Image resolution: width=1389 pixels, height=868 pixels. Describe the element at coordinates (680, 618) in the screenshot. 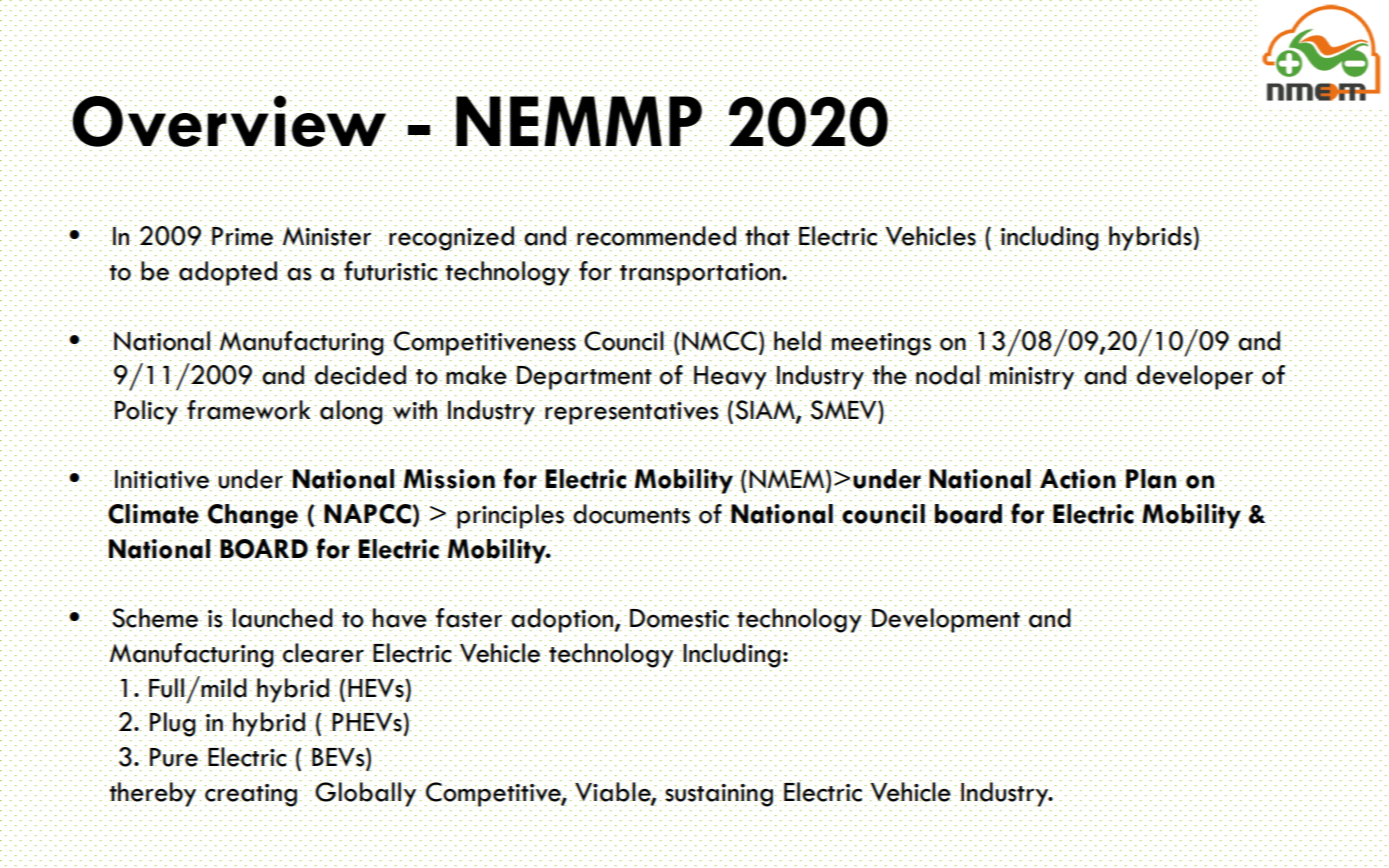

I see `Domestic` at that location.
